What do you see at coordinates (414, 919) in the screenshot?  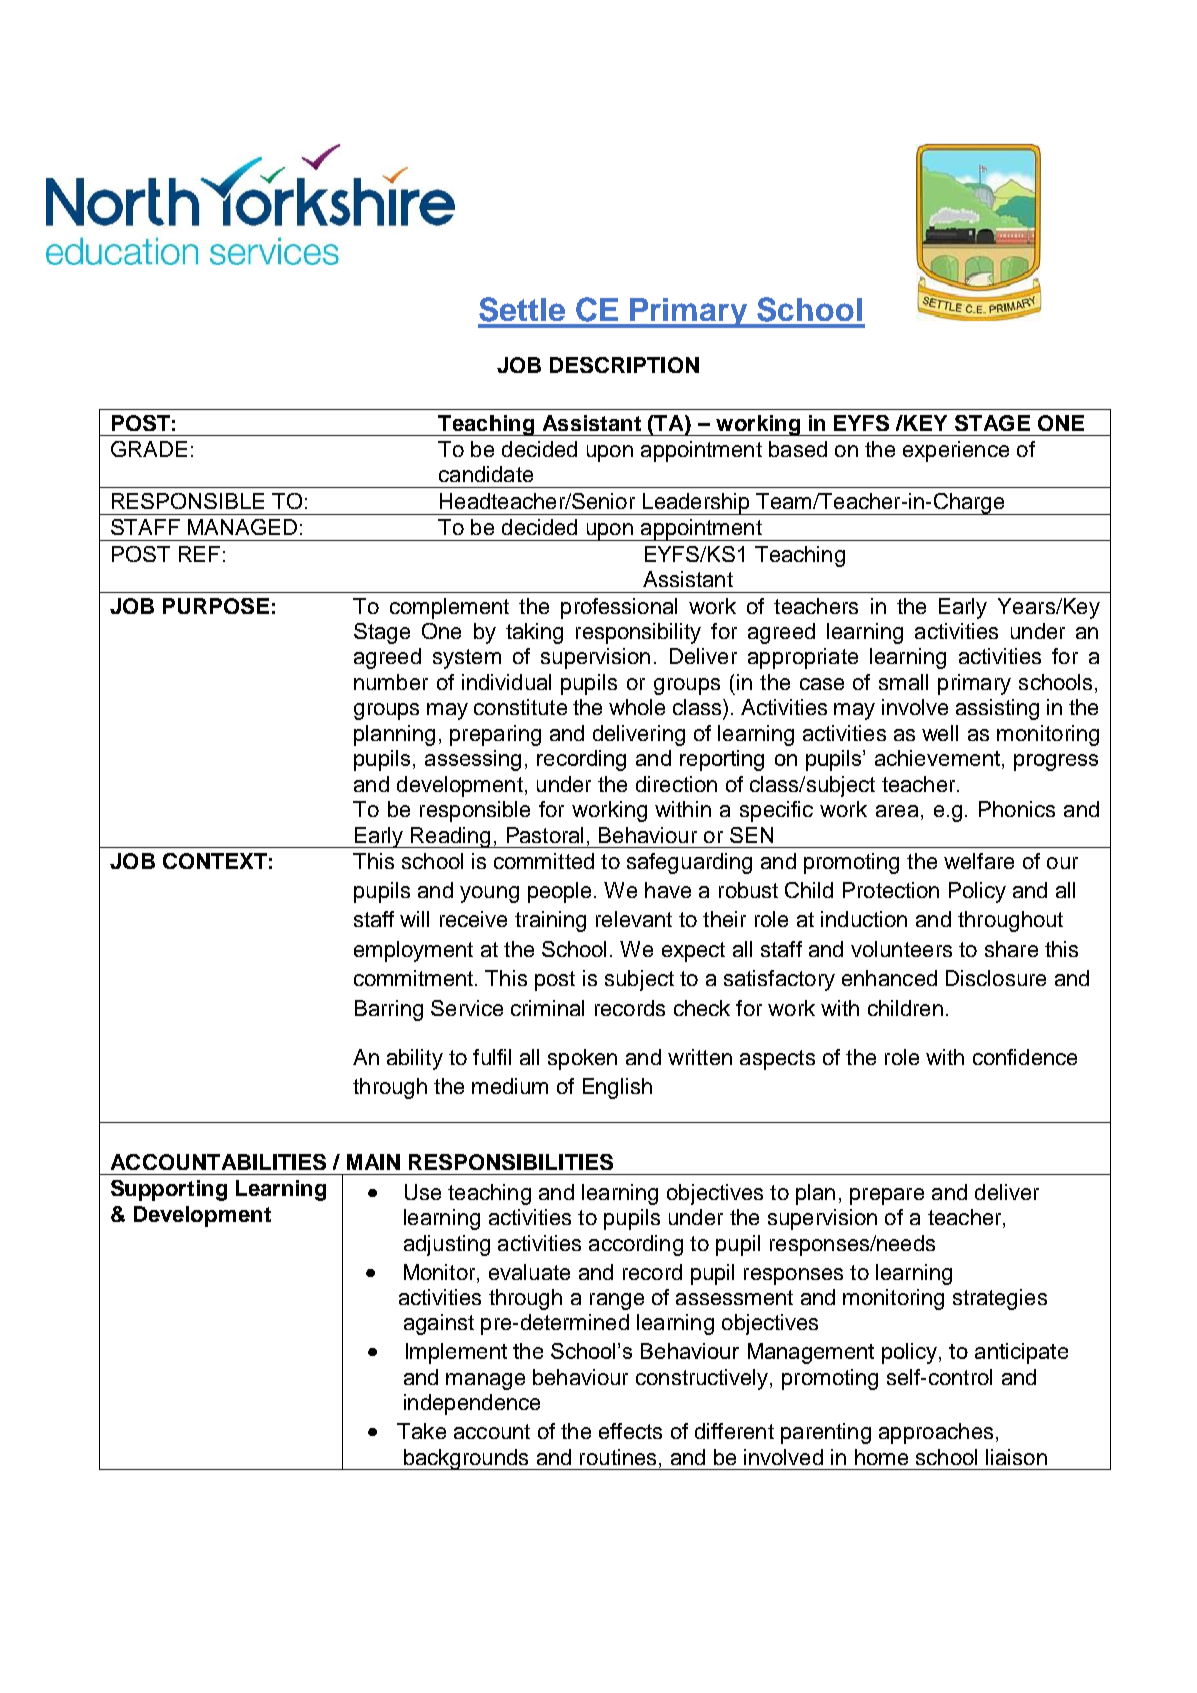 I see `will` at bounding box center [414, 919].
